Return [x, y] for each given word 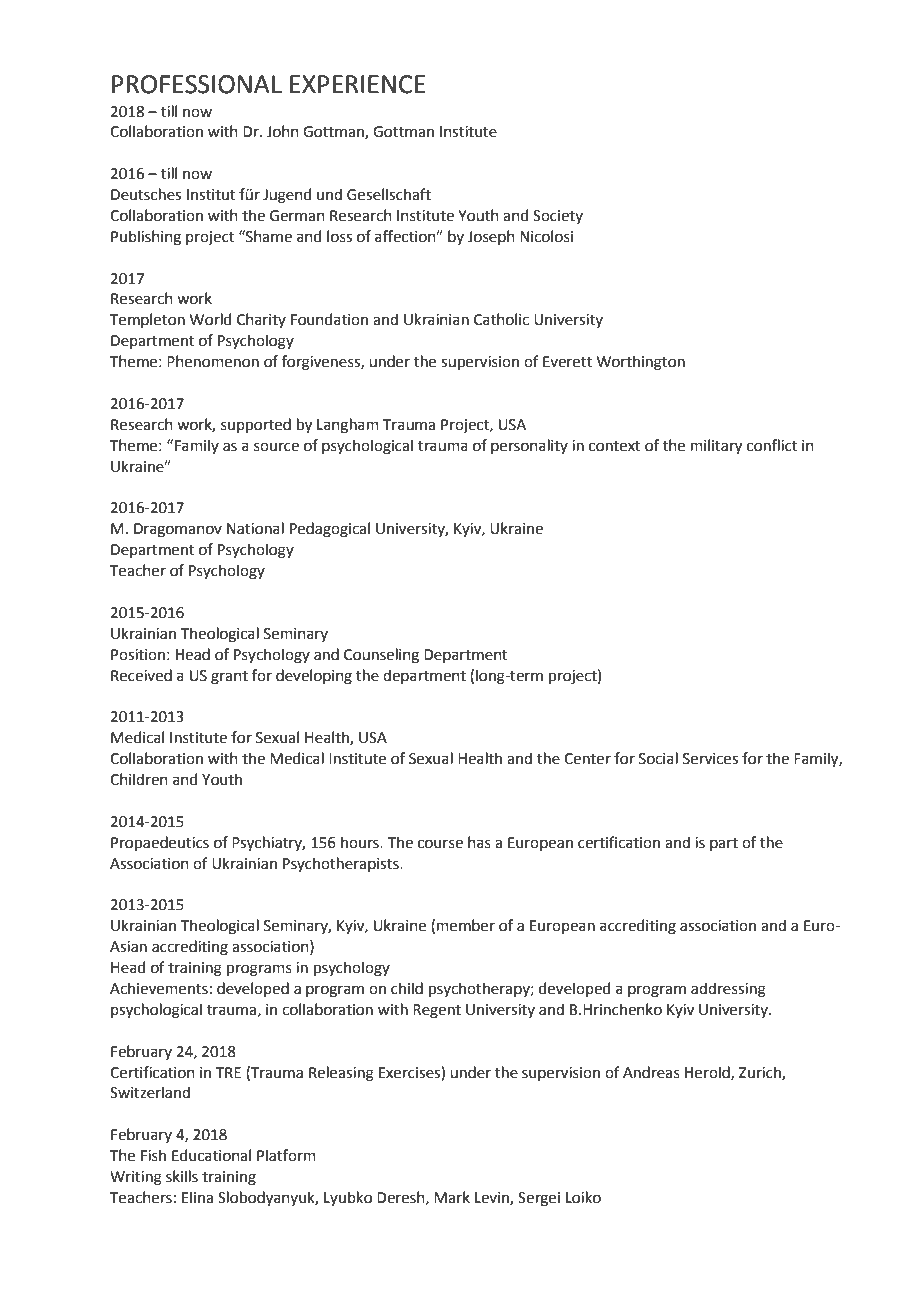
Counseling [381, 656]
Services [710, 759]
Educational [211, 1155]
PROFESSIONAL [197, 84]
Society [558, 217]
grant [229, 678]
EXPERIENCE [358, 84]
